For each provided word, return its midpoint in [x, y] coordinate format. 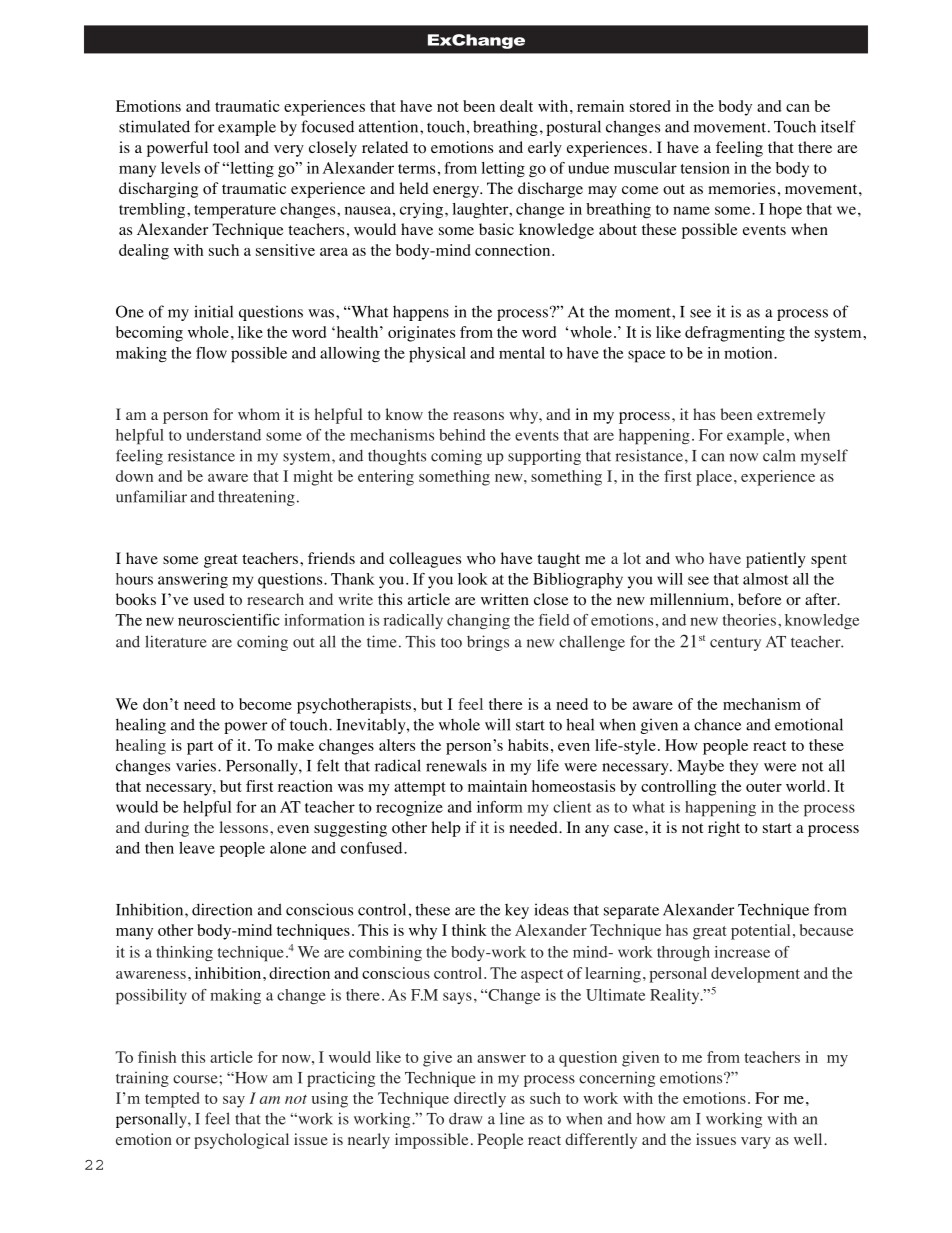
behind [462, 435]
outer [764, 787]
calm [779, 455]
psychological [241, 1141]
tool [226, 147]
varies [196, 765]
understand [224, 435]
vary [756, 1143]
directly [480, 1100]
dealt [516, 106]
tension [705, 168]
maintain [497, 786]
